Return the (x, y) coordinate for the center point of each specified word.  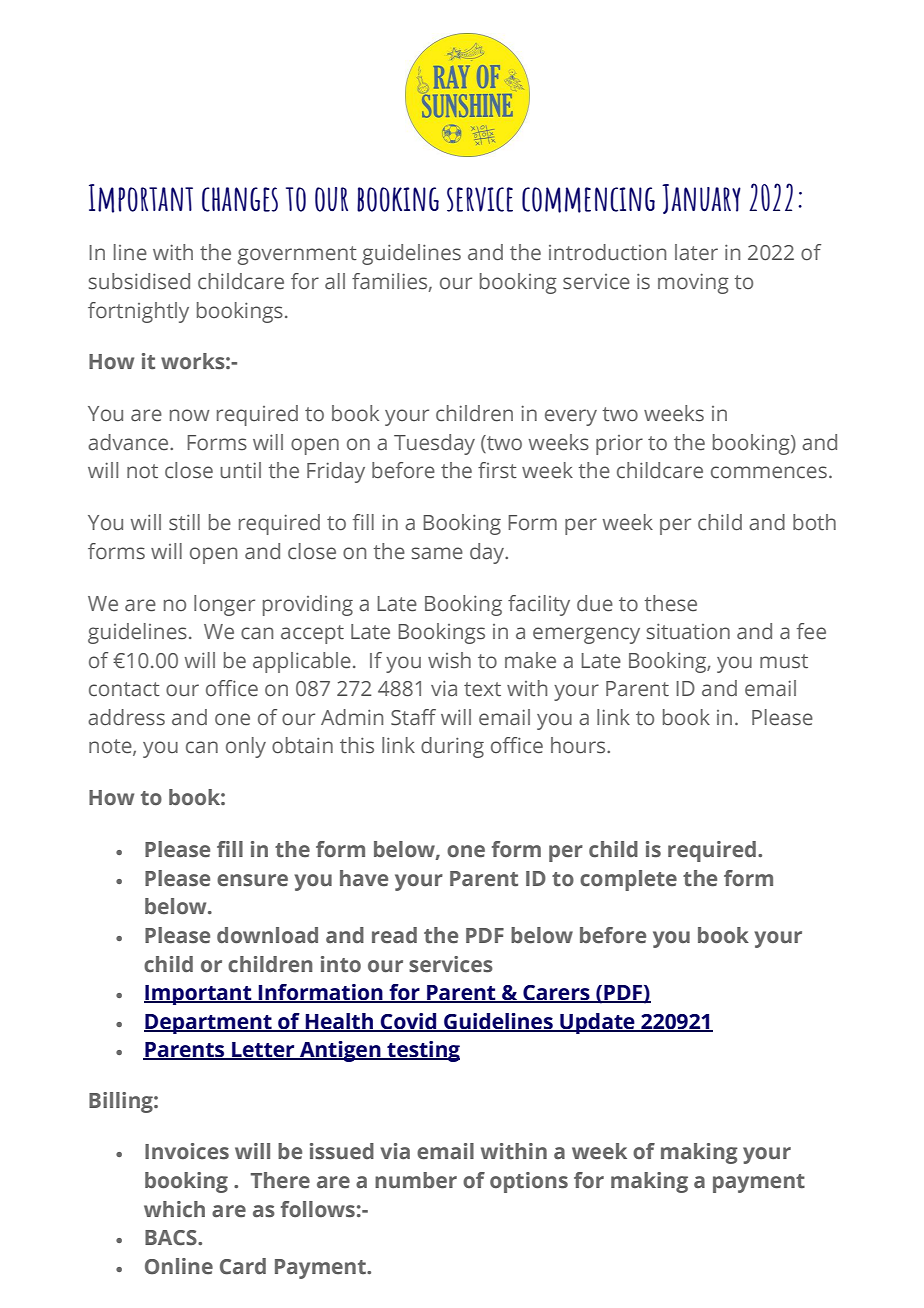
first (497, 470)
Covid (409, 1022)
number (416, 1180)
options (529, 1182)
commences (769, 472)
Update (597, 1023)
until (240, 470)
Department (209, 1024)
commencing (588, 200)
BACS (172, 1238)
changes (240, 199)
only (246, 747)
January (701, 199)
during (452, 747)
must (784, 661)
